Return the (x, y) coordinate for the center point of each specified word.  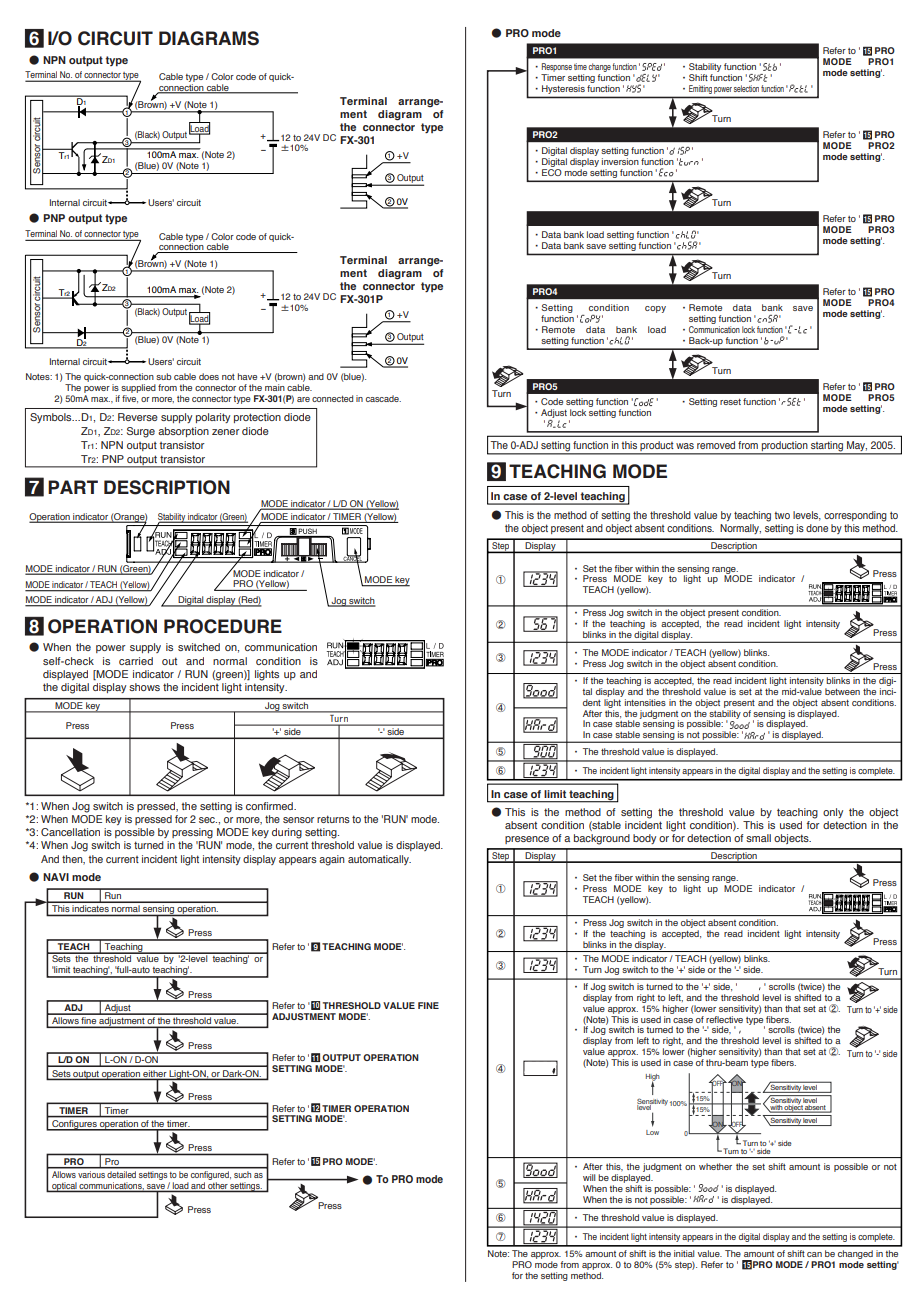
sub (164, 376)
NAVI (56, 877)
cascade (383, 398)
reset (730, 402)
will (589, 1177)
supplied (138, 388)
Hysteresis (563, 89)
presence (527, 840)
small (758, 838)
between (842, 691)
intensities (645, 702)
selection (746, 88)
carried (136, 661)
